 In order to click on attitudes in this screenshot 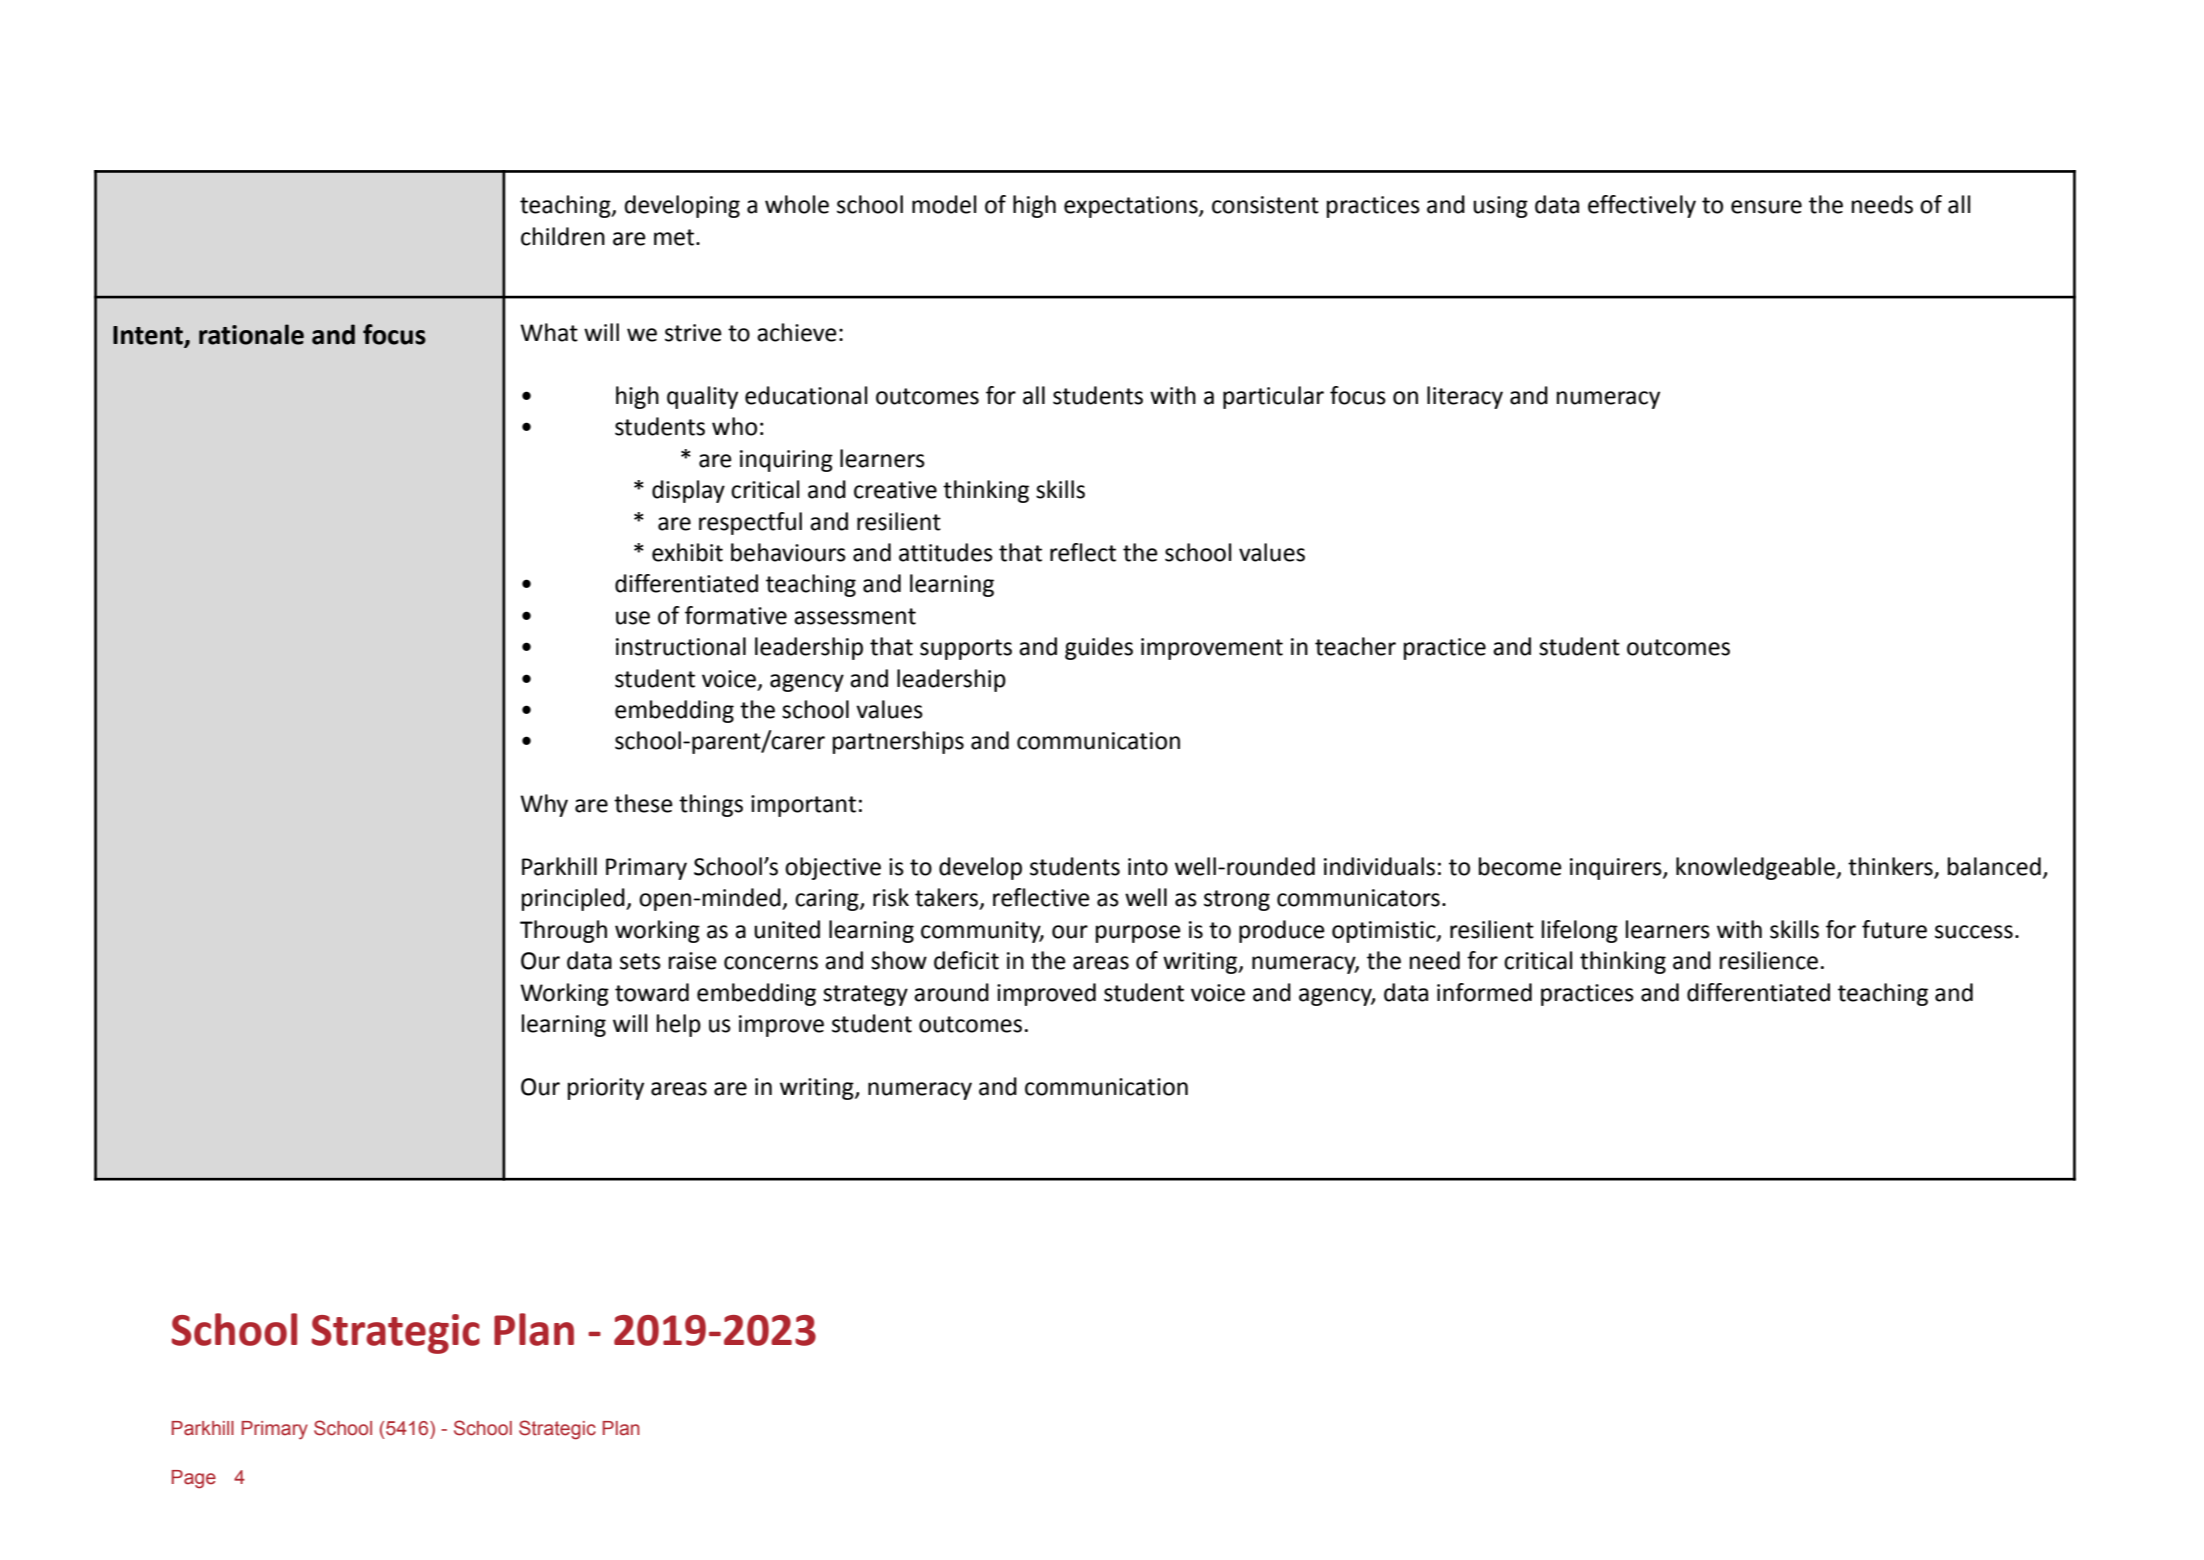, I will do `click(946, 552)`.
